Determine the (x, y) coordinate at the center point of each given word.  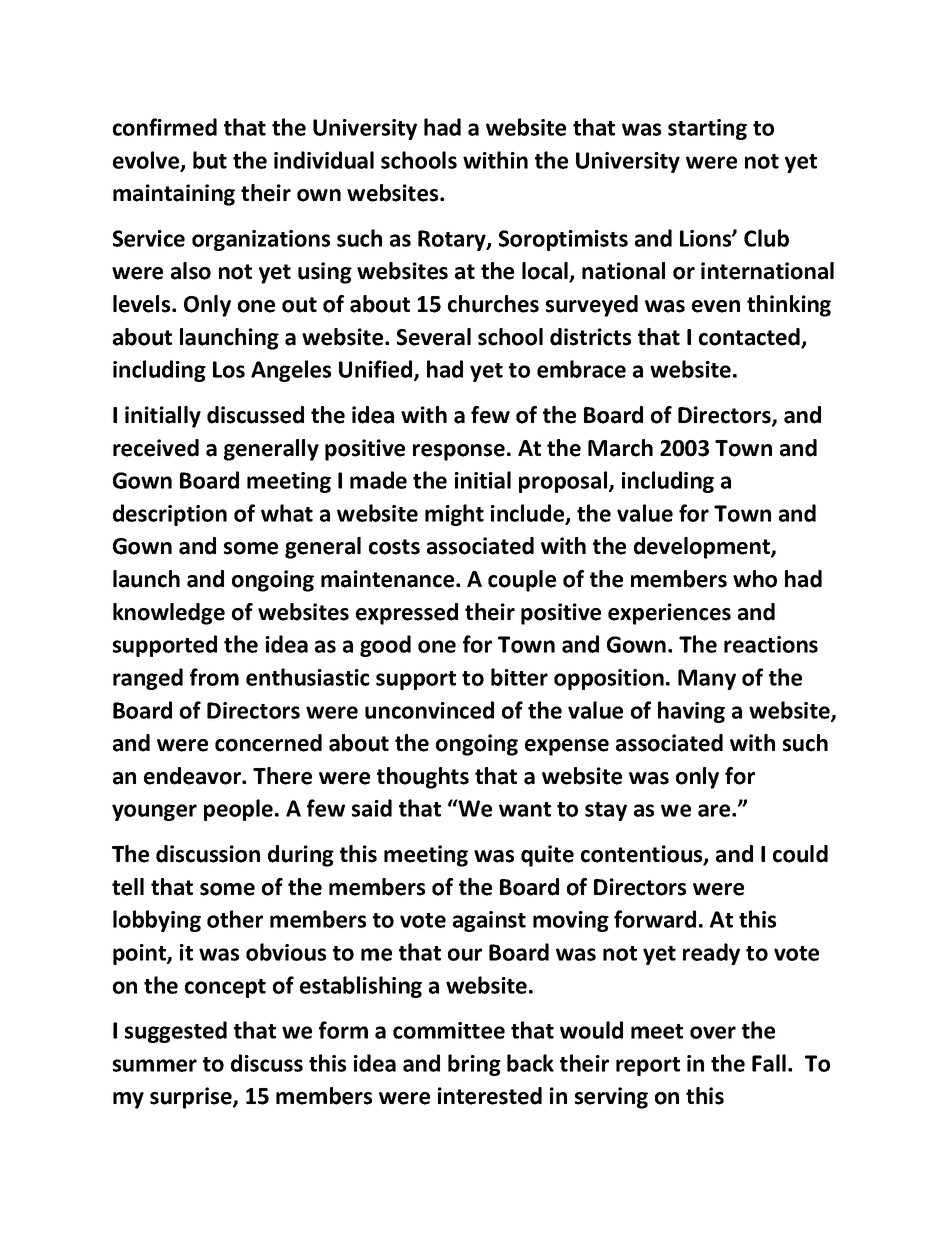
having (691, 712)
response (459, 452)
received (156, 448)
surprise (192, 1098)
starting (707, 129)
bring (474, 1065)
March (620, 448)
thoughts (423, 778)
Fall (769, 1063)
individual (324, 160)
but (210, 160)
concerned (268, 743)
